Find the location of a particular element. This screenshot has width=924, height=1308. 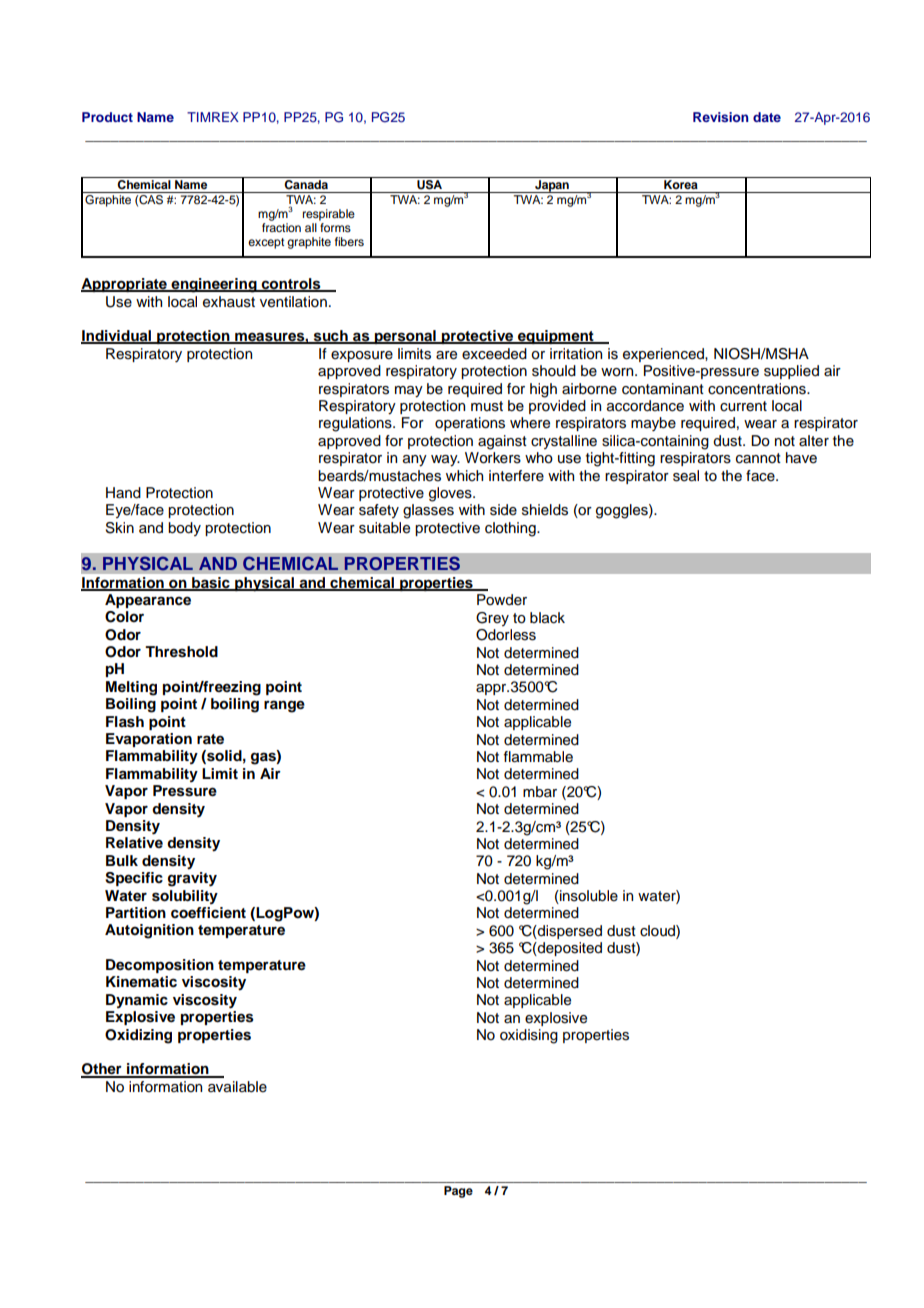

body is located at coordinates (184, 529).
